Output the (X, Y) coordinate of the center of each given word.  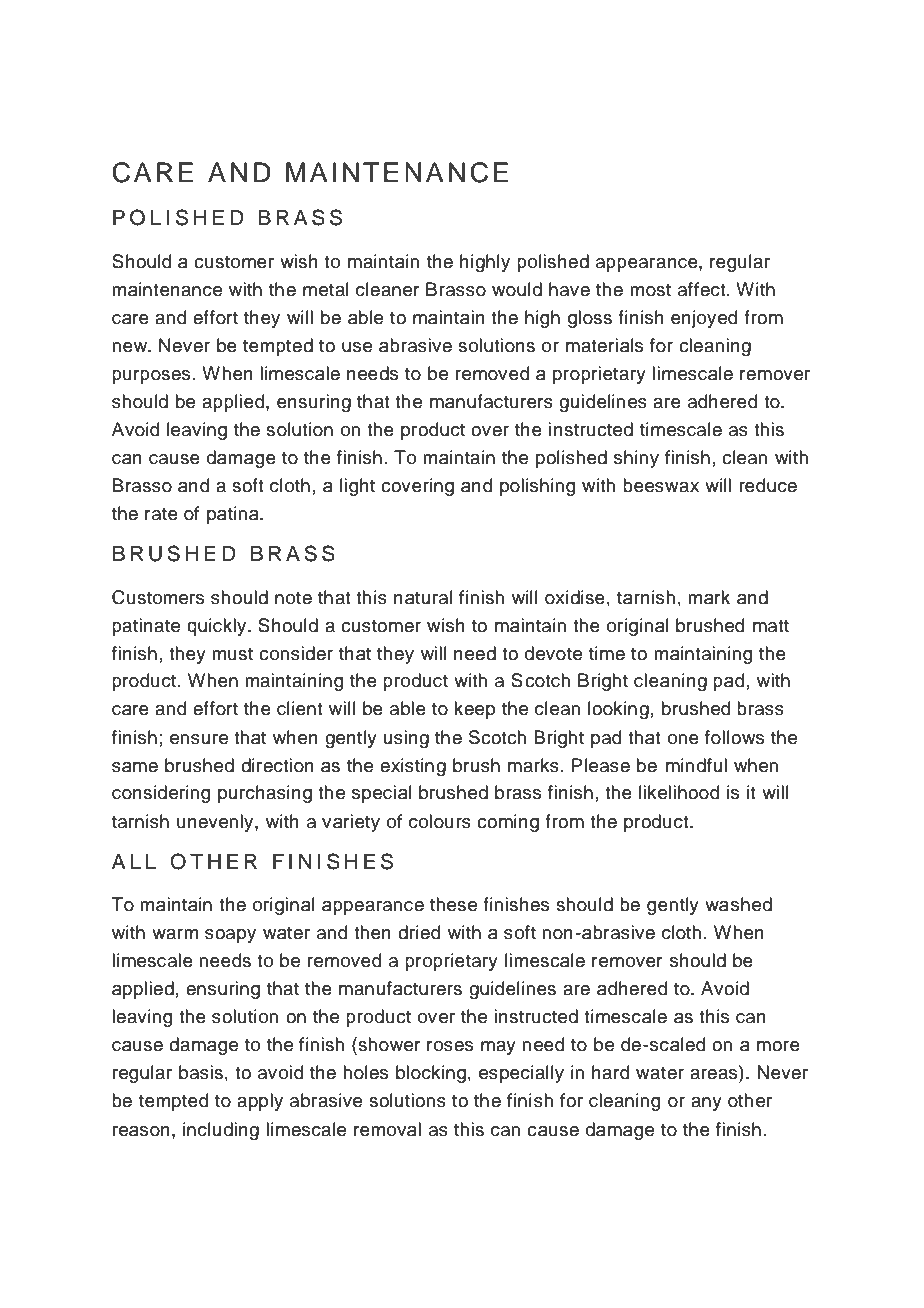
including (221, 1131)
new (131, 347)
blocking (431, 1074)
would (517, 289)
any (706, 1104)
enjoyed (704, 319)
